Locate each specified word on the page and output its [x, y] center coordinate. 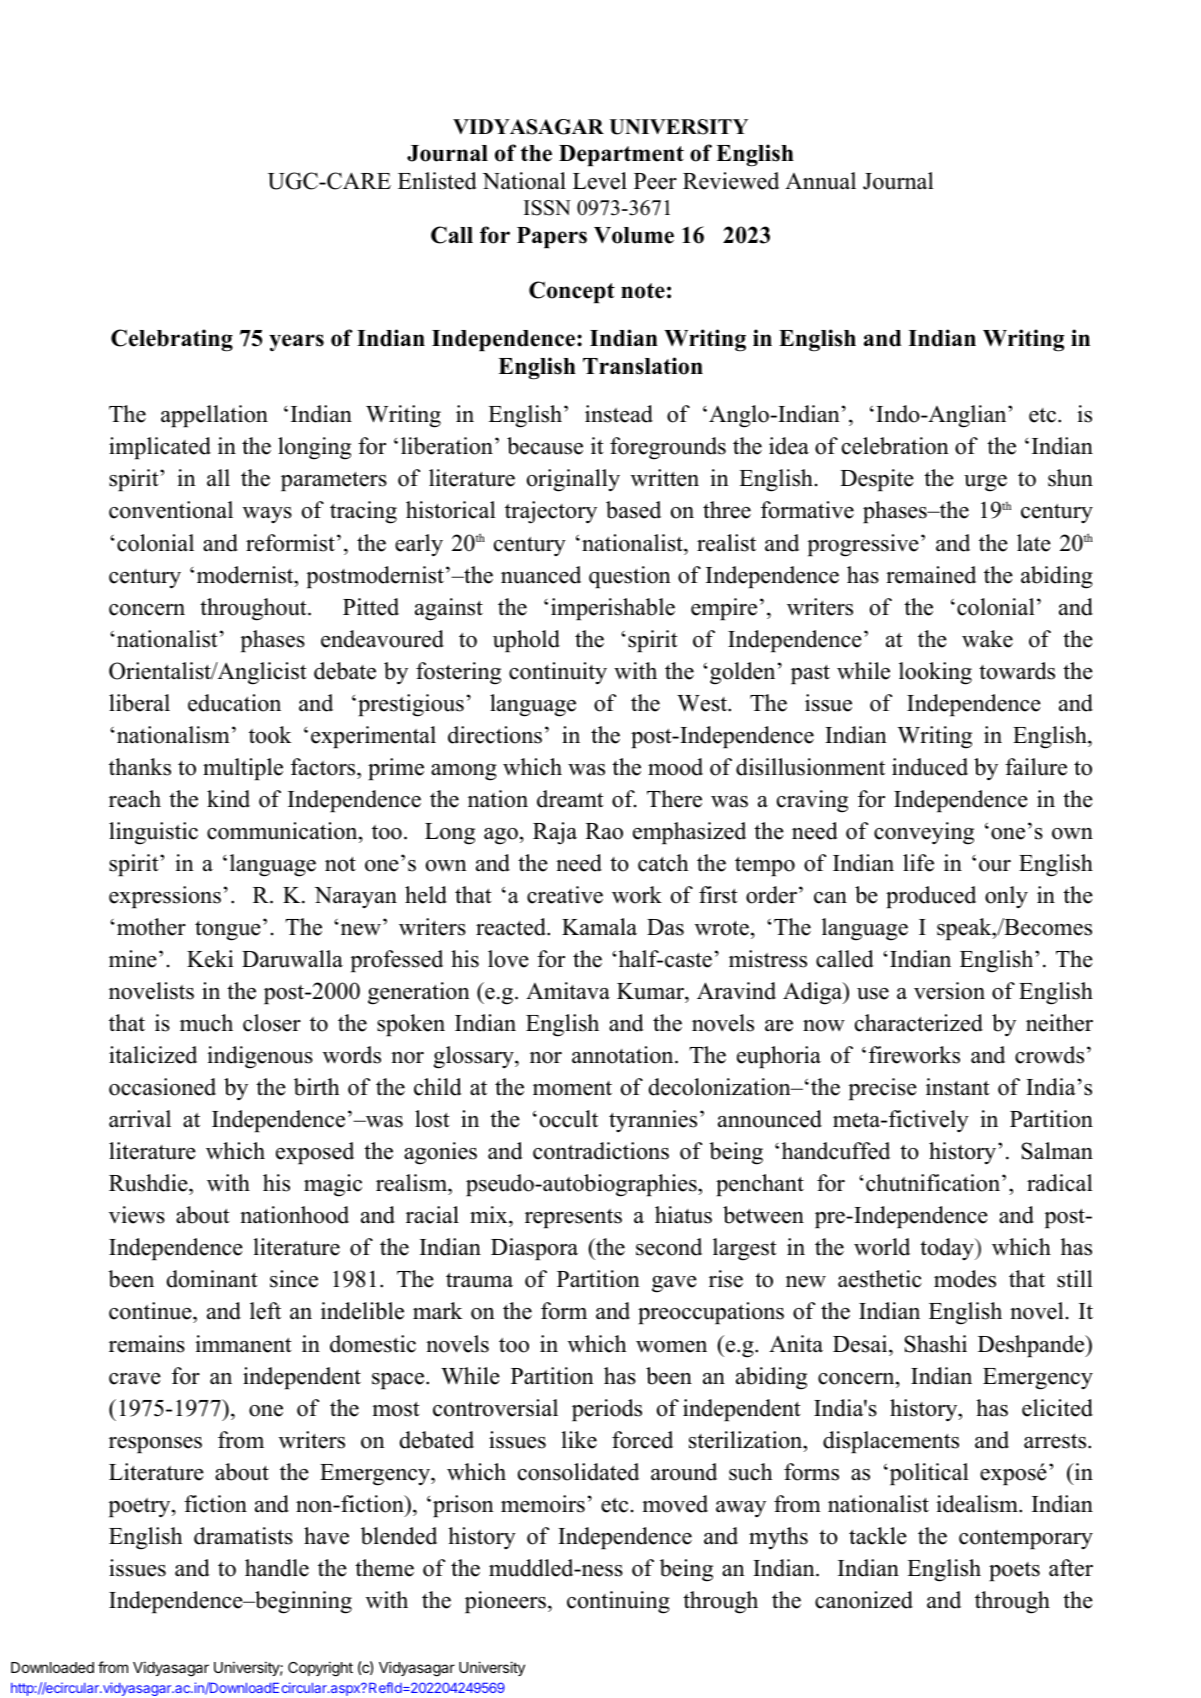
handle [277, 1568]
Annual [820, 181]
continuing [618, 1602]
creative [565, 895]
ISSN [547, 208]
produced [931, 897]
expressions [165, 897]
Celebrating [172, 340]
